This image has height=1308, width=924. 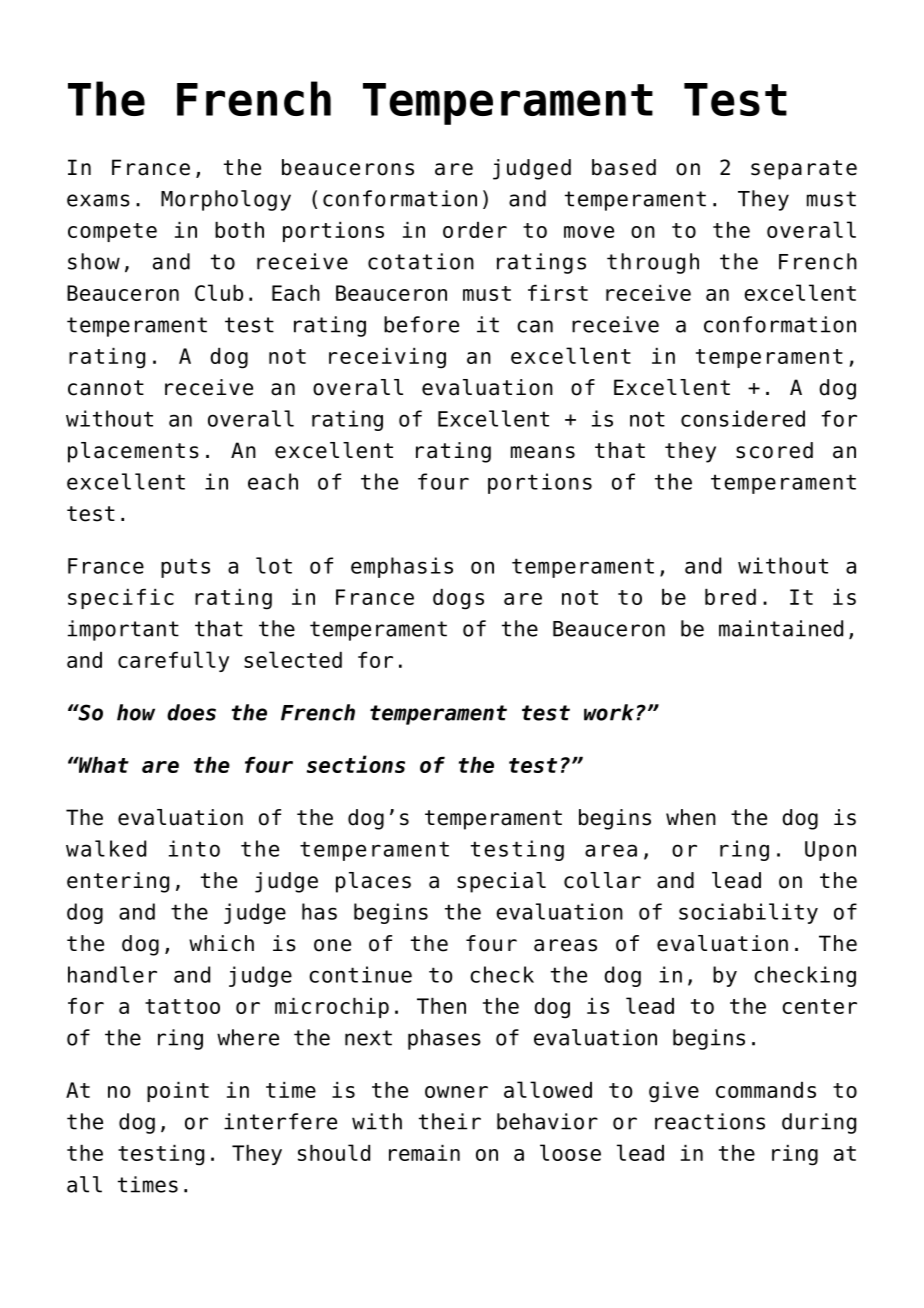 What do you see at coordinates (178, 1092) in the image?
I see `point` at bounding box center [178, 1092].
